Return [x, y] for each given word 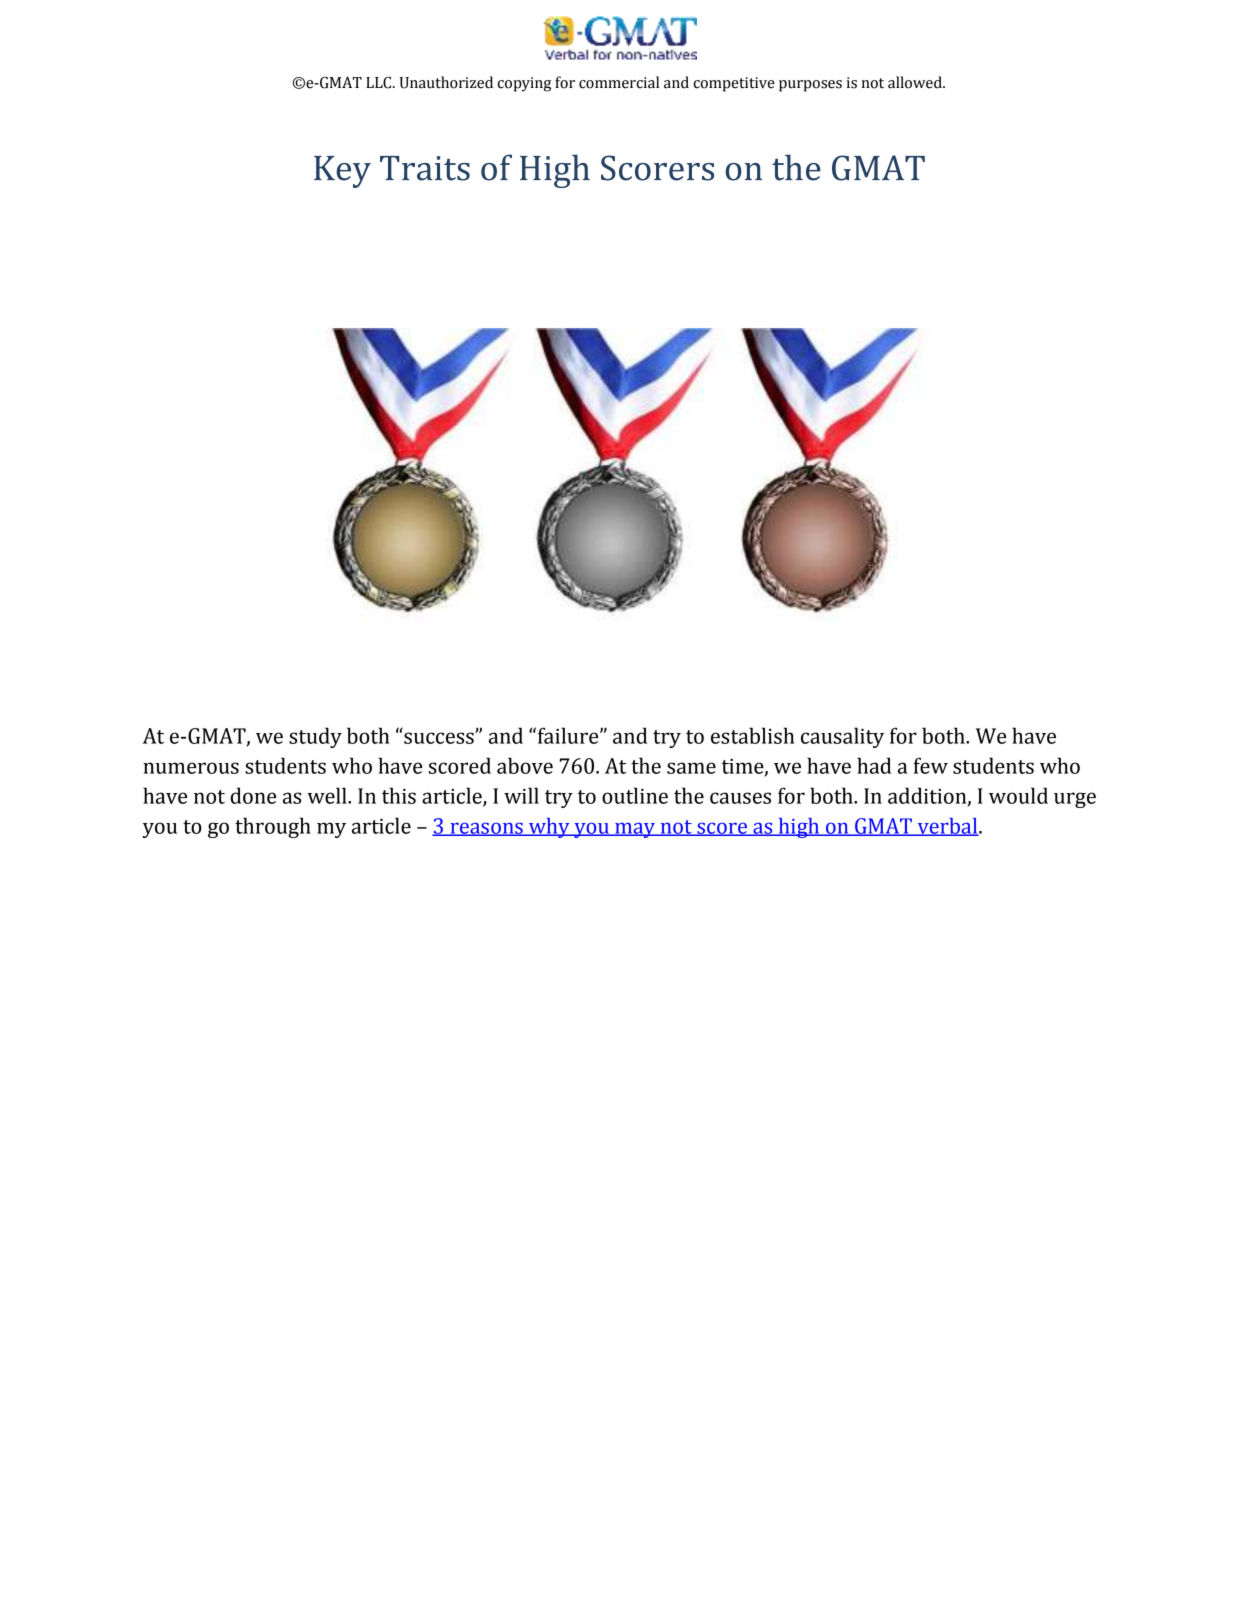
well [328, 795]
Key [342, 172]
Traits [425, 168]
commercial [619, 82]
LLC [380, 83]
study [315, 737]
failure [569, 735]
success [440, 738]
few [931, 765]
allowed [916, 82]
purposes [810, 86]
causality [842, 737]
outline [635, 795]
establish [752, 735]
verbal [947, 827]
